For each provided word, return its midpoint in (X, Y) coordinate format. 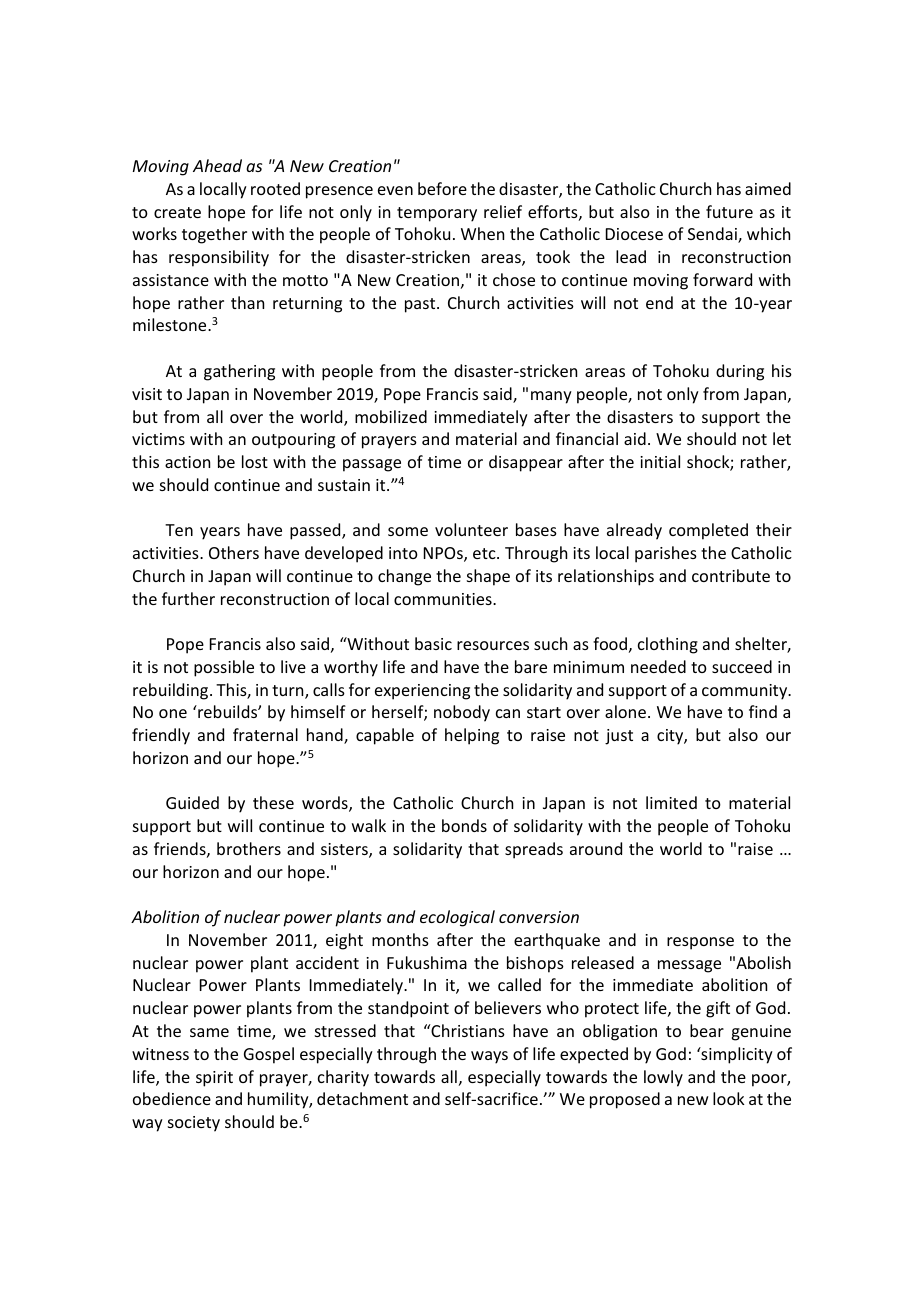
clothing (668, 645)
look (729, 1098)
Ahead (217, 165)
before (442, 188)
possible (224, 668)
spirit (214, 1079)
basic (433, 643)
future (729, 211)
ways (489, 1057)
